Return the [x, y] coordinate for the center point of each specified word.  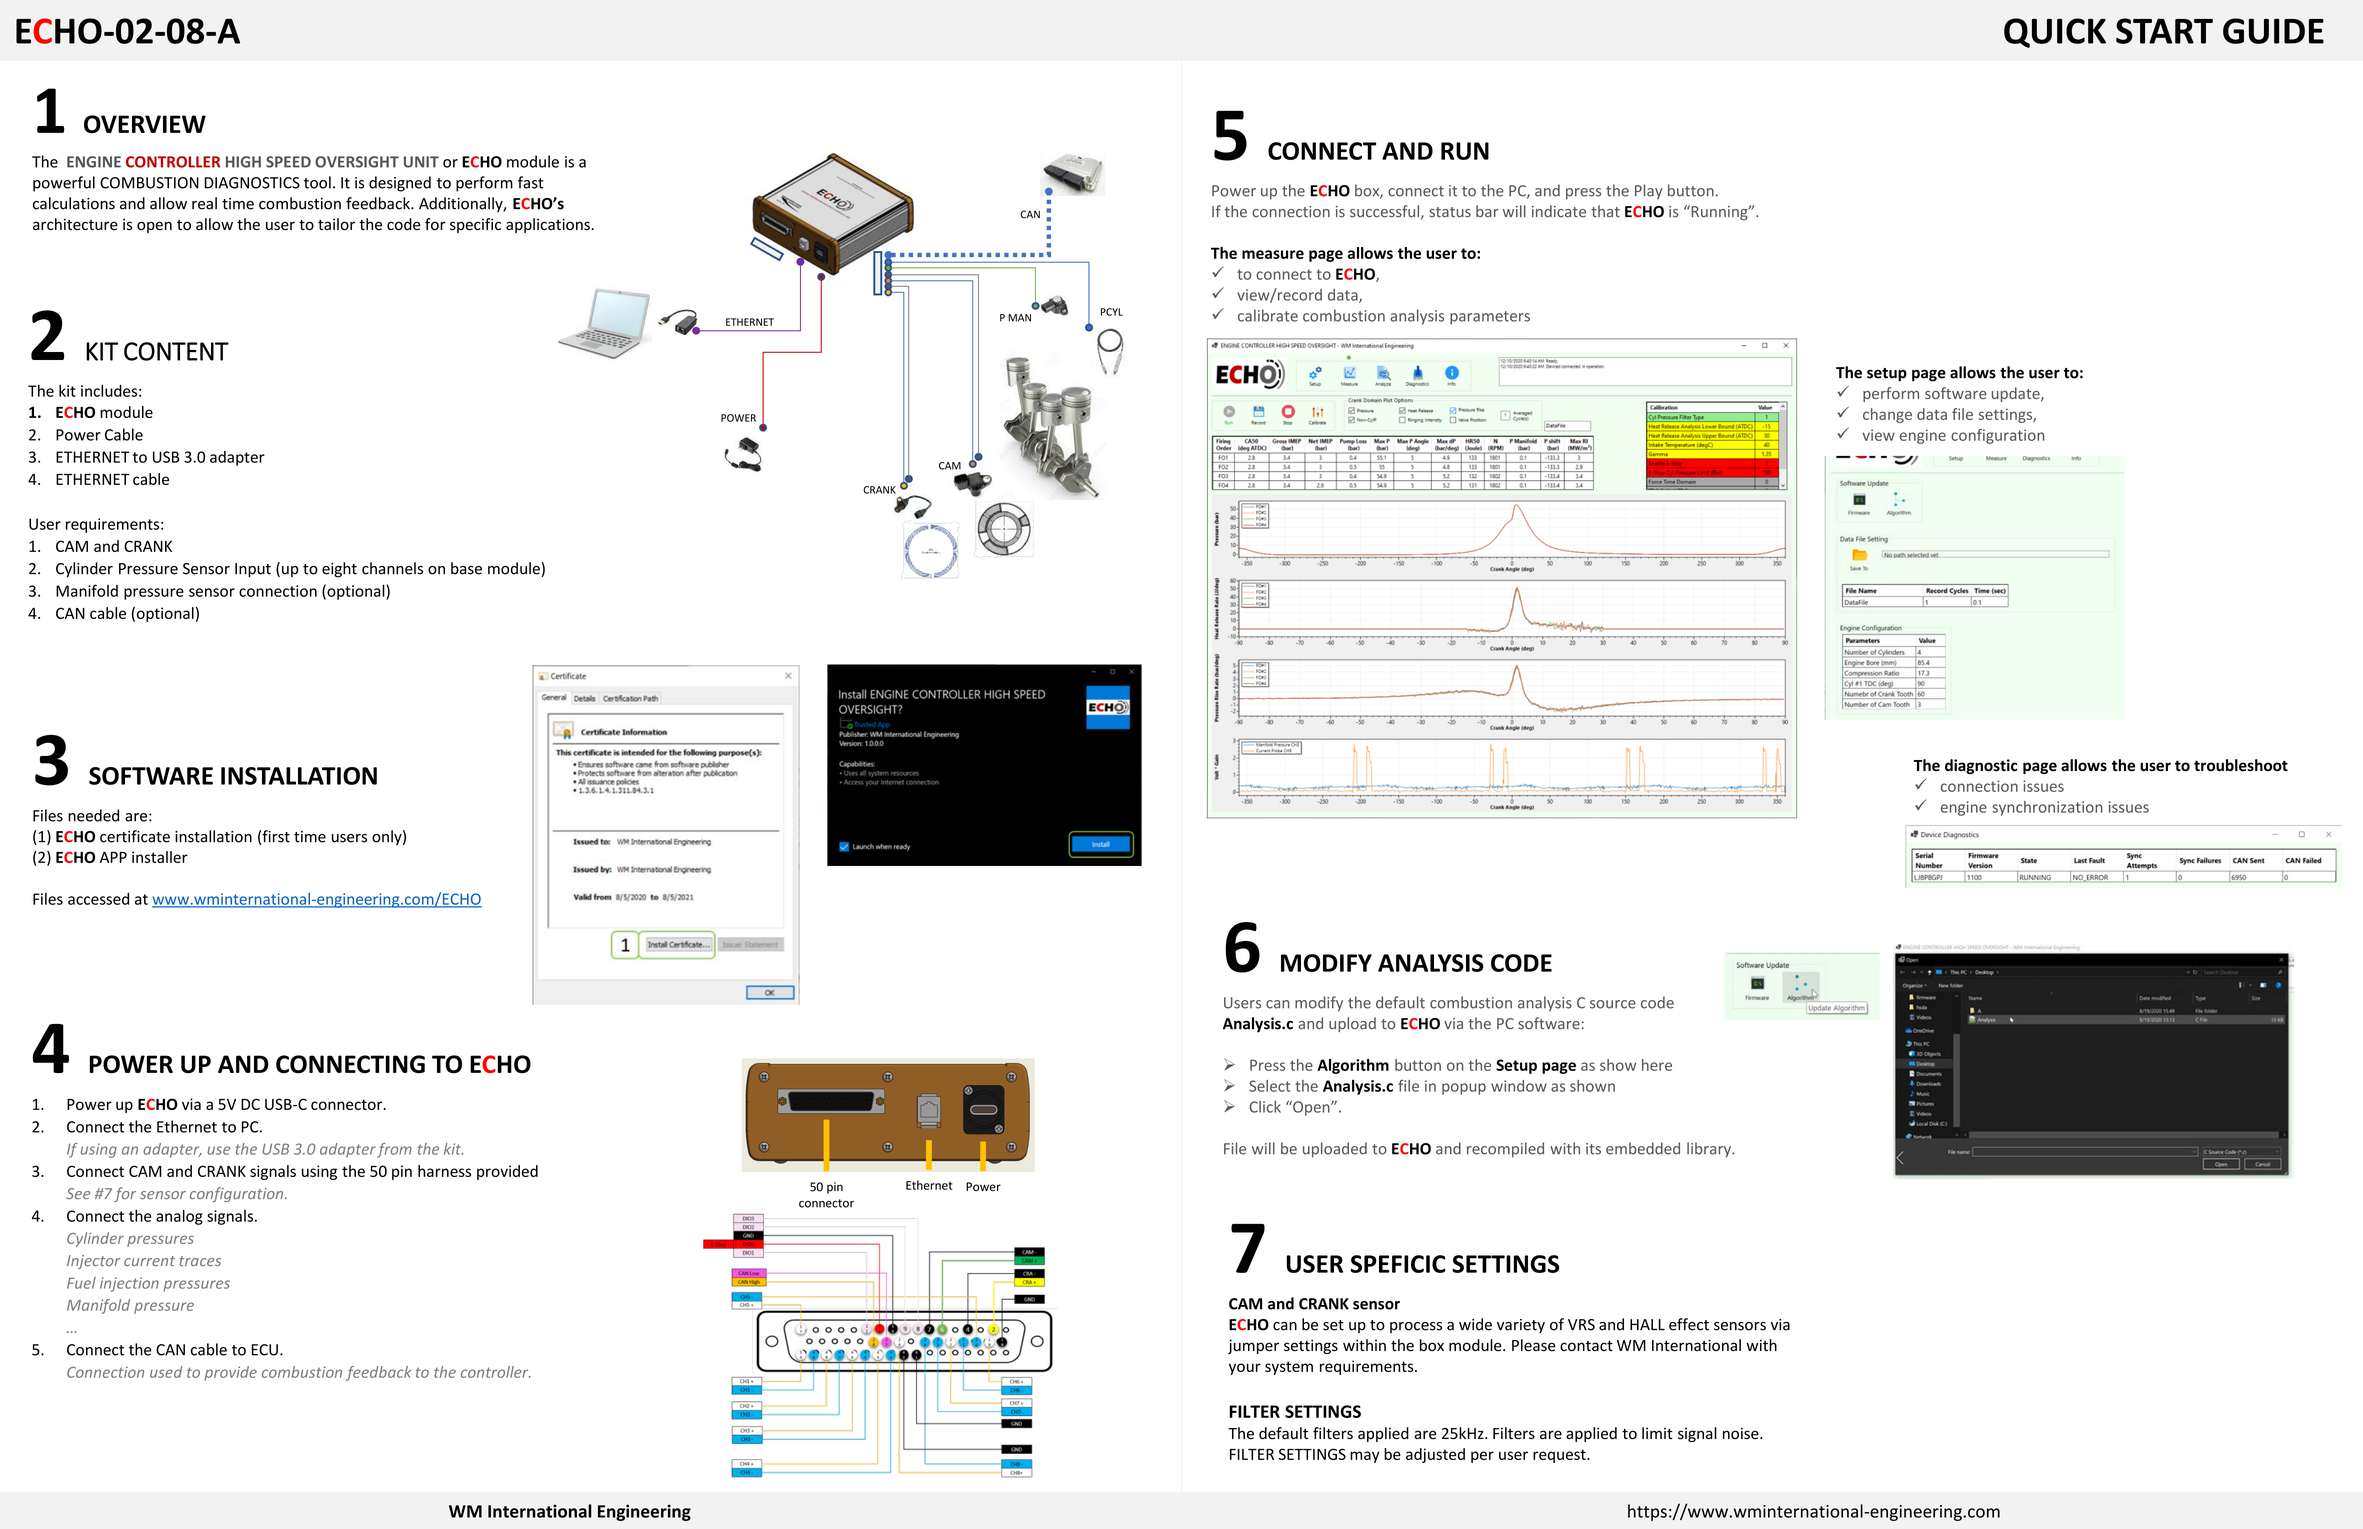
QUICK [2055, 33]
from [394, 1150]
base [466, 568]
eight [339, 570]
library [1710, 1150]
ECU [264, 1350]
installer [160, 857]
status [1450, 212]
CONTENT [176, 351]
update [2017, 394]
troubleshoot [2241, 765]
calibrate [1268, 315]
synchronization [2047, 808]
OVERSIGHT [357, 162]
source [1613, 1004]
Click [1265, 1106]
